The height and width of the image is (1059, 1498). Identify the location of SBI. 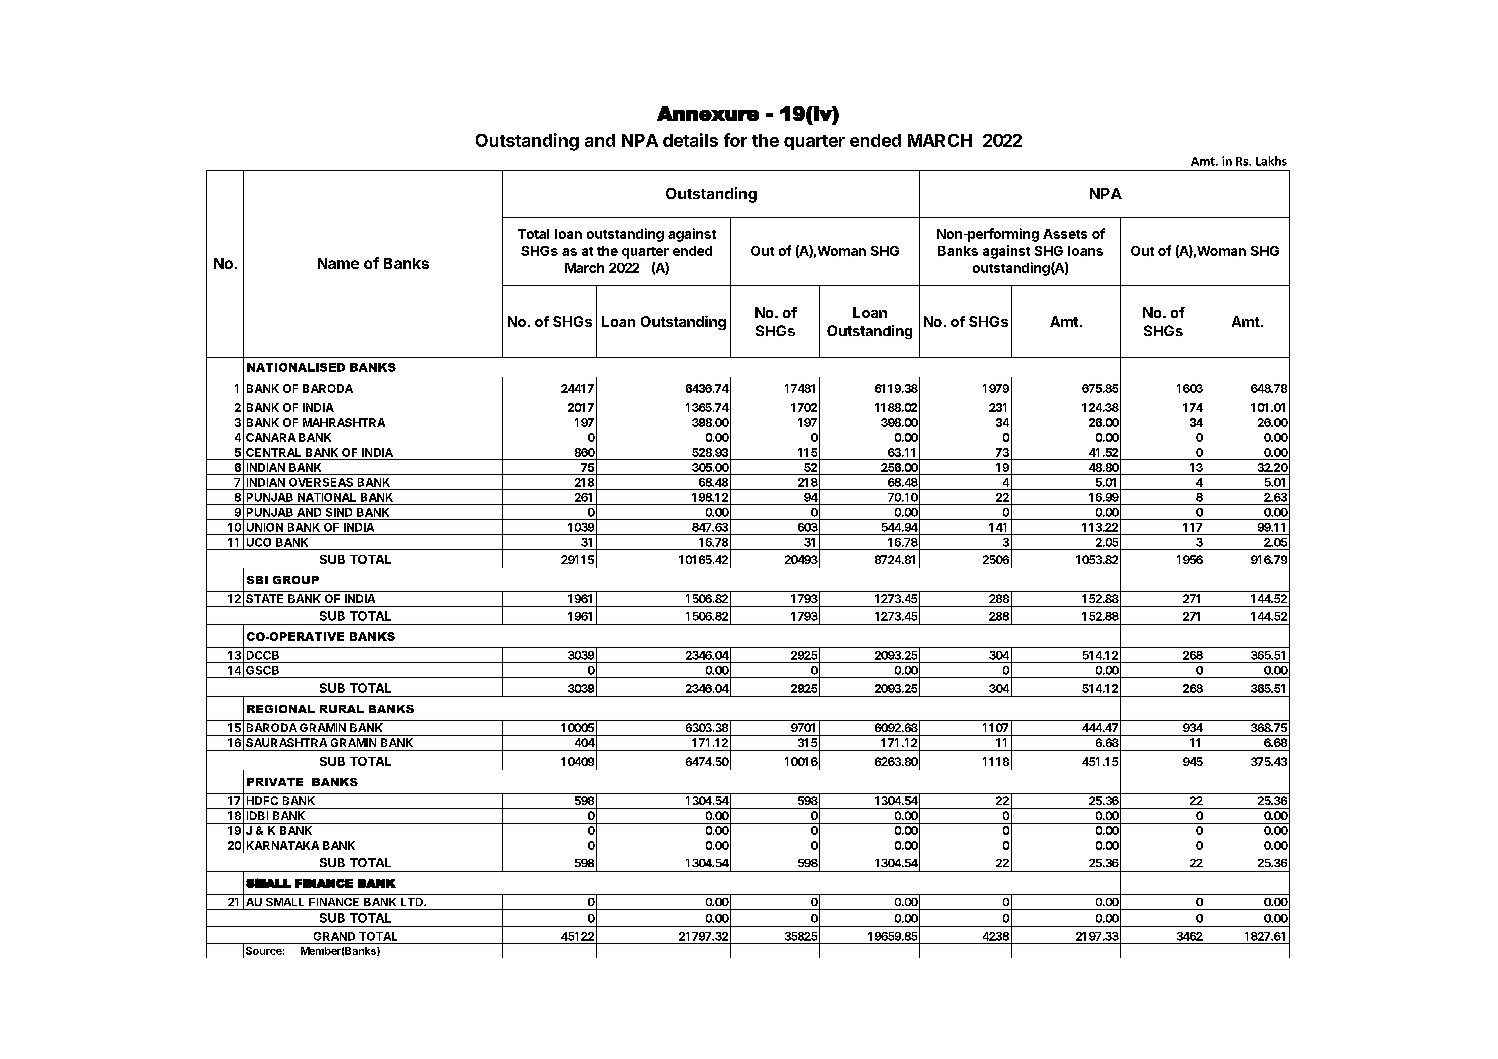
(257, 580).
